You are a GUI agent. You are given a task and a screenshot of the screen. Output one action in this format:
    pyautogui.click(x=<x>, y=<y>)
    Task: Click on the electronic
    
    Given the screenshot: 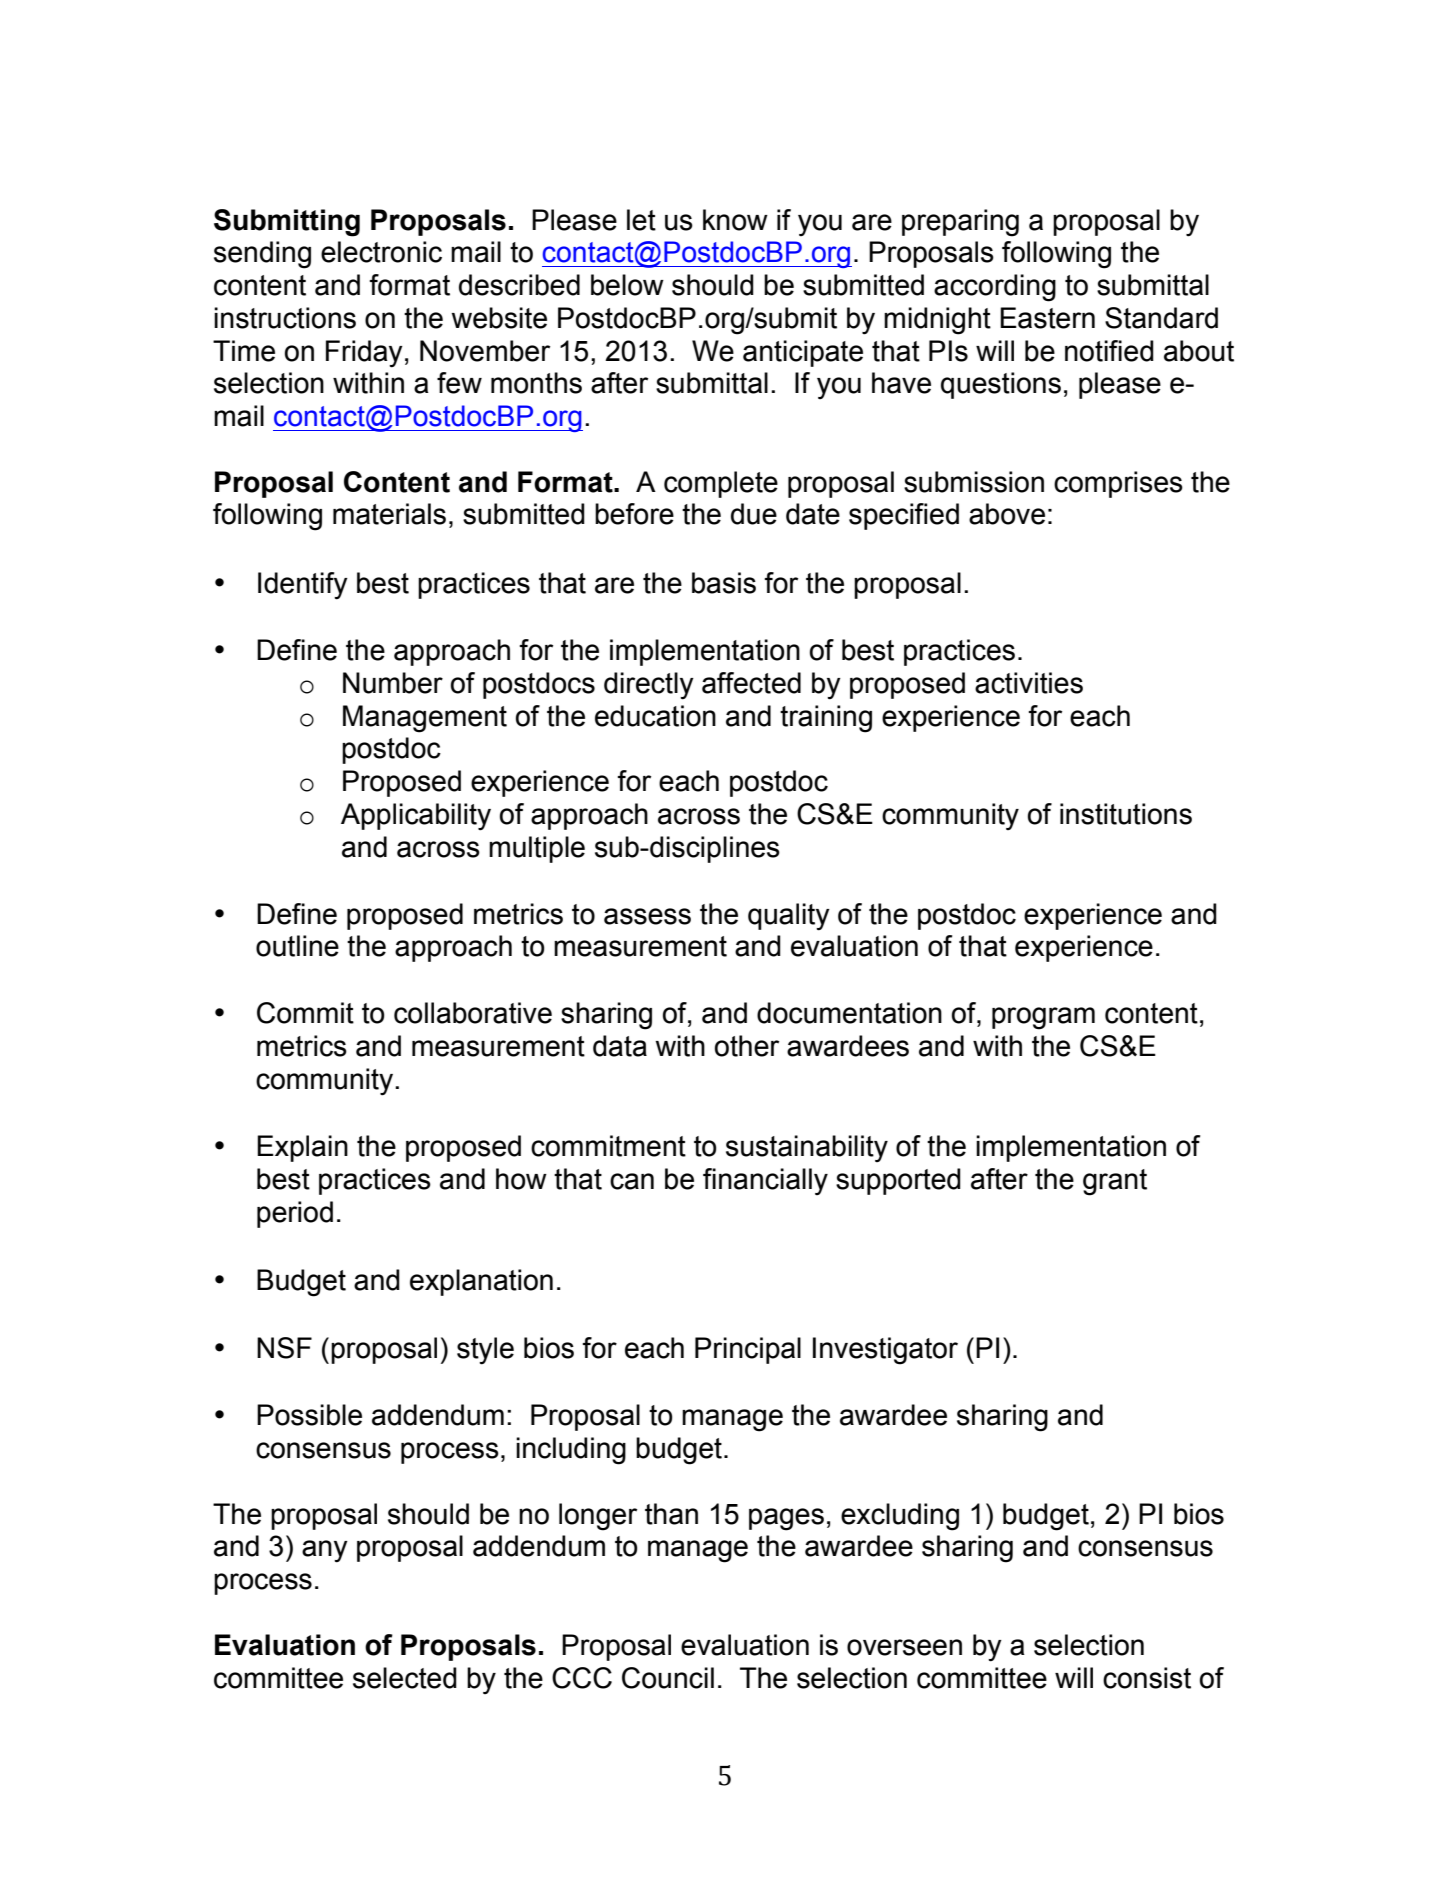 What is the action you would take?
    pyautogui.click(x=381, y=252)
